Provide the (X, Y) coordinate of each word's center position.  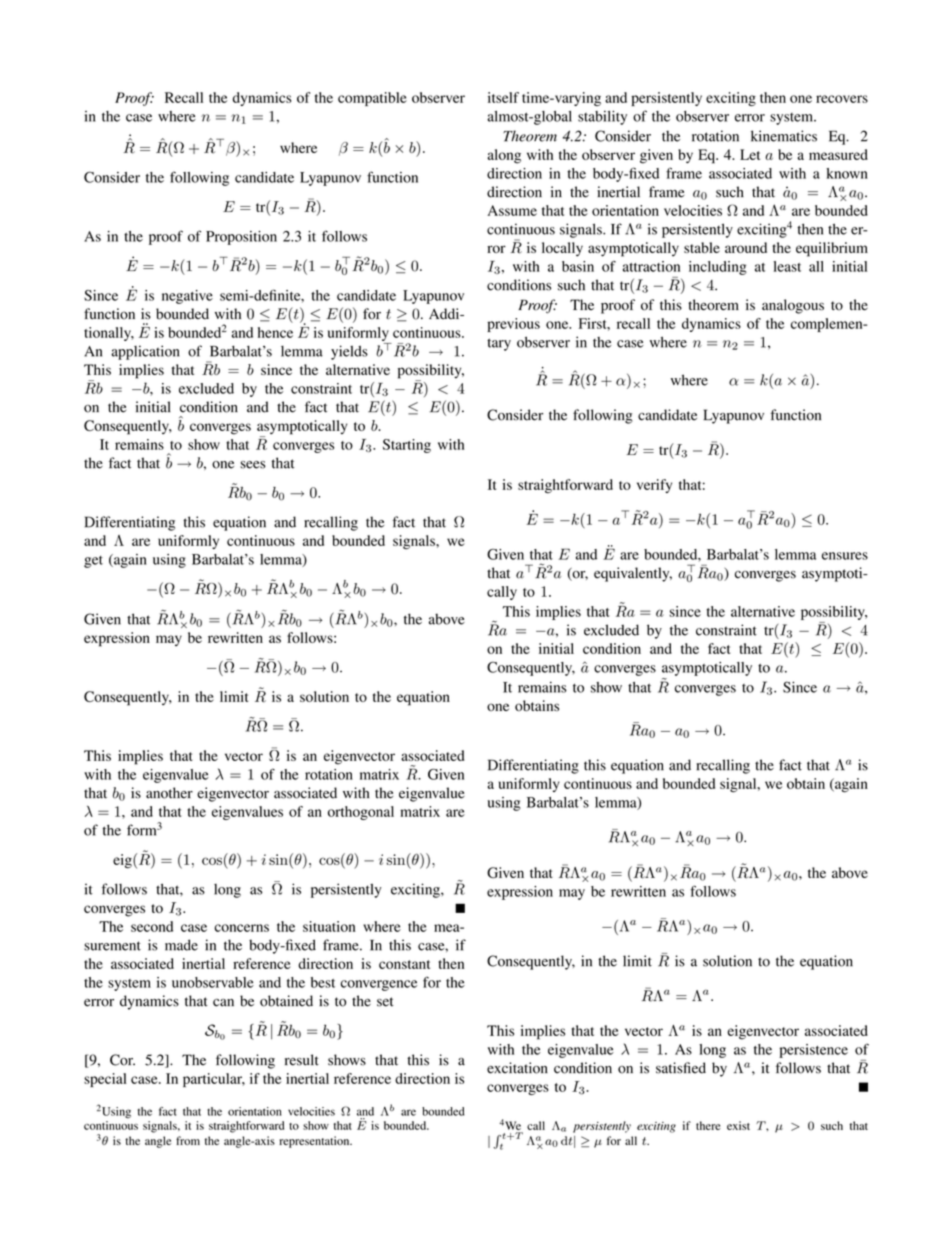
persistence (813, 1051)
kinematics (784, 136)
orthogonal (361, 813)
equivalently (633, 574)
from (188, 1140)
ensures (845, 556)
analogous (793, 306)
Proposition (241, 238)
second (152, 926)
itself (503, 97)
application (145, 352)
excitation (517, 1068)
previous (513, 325)
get (93, 562)
